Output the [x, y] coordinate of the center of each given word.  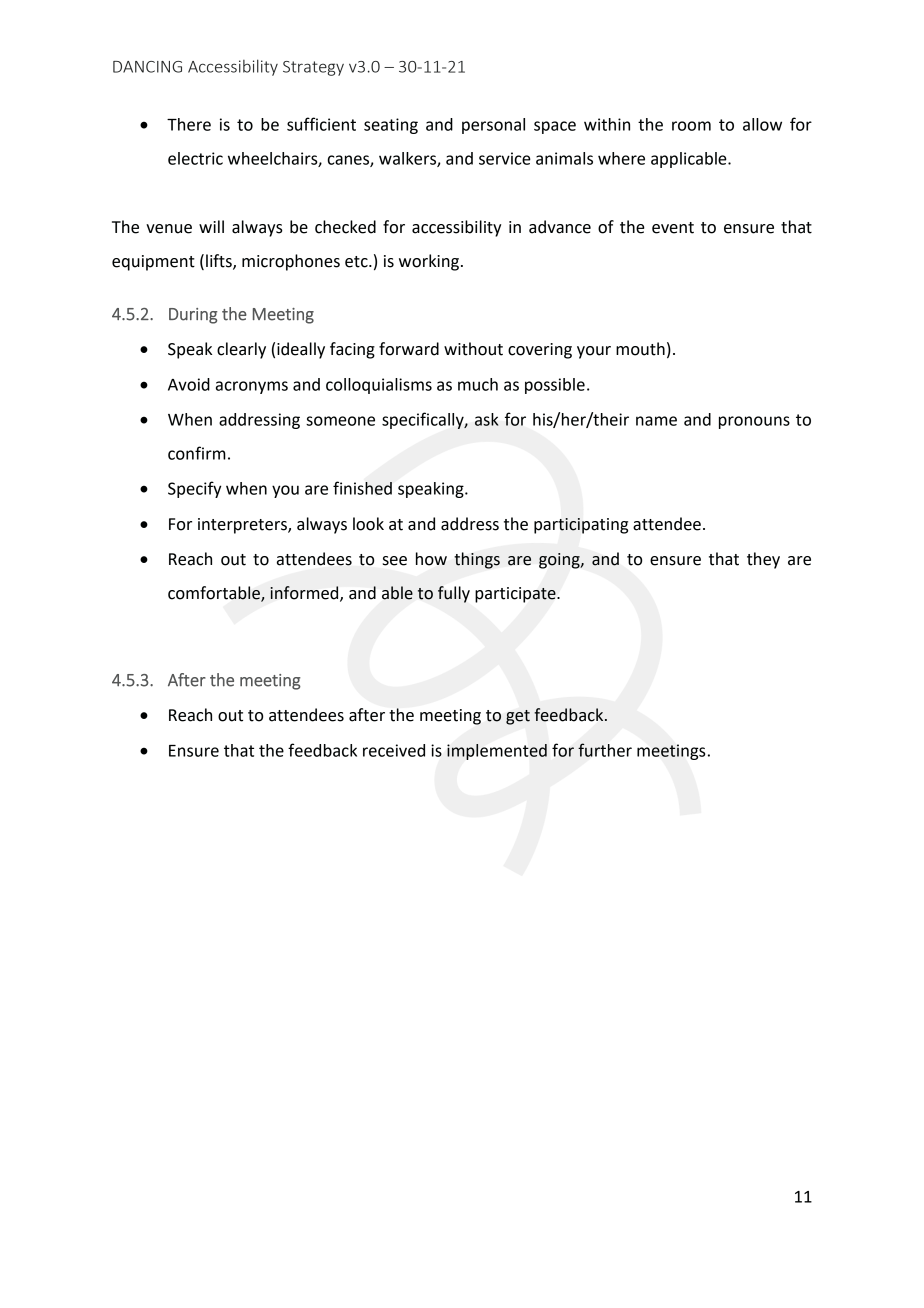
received [394, 750]
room [691, 126]
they [763, 560]
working [429, 262]
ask [487, 419]
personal [493, 126]
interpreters [243, 526]
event [673, 228]
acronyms [252, 387]
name [656, 421]
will [211, 226]
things [477, 560]
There [189, 124]
